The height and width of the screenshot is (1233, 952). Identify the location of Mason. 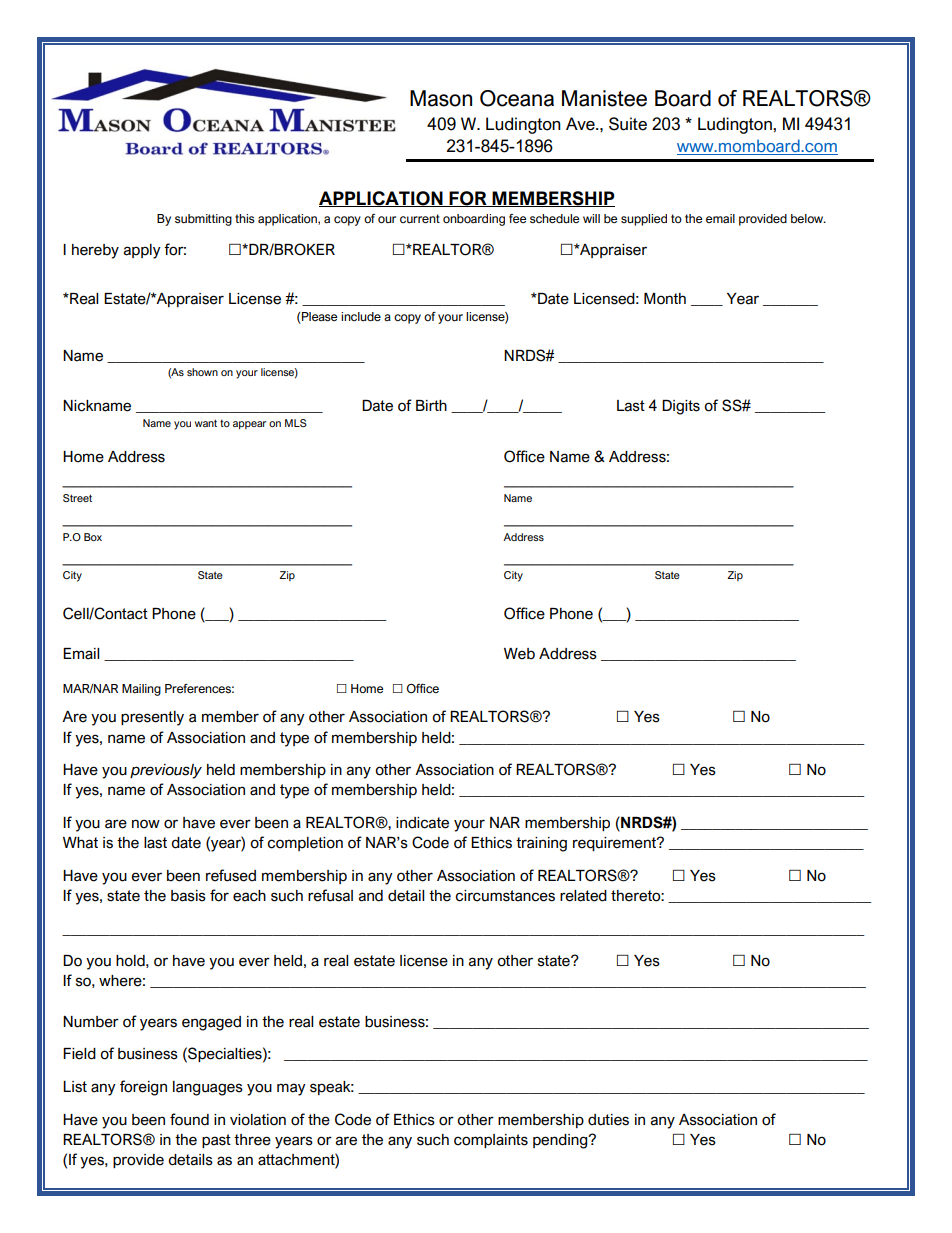
(441, 98).
